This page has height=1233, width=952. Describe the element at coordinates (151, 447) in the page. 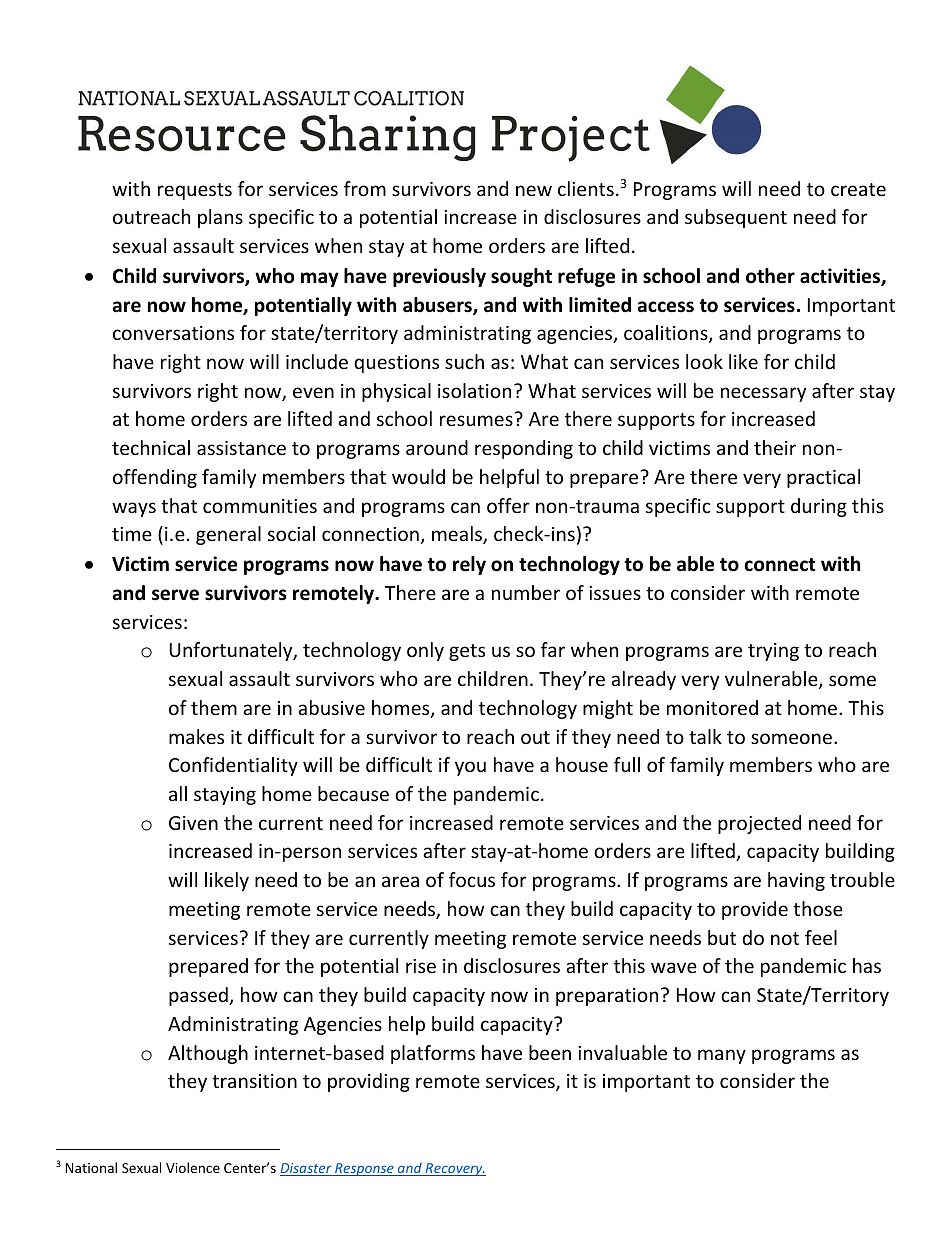

I see `technical` at that location.
